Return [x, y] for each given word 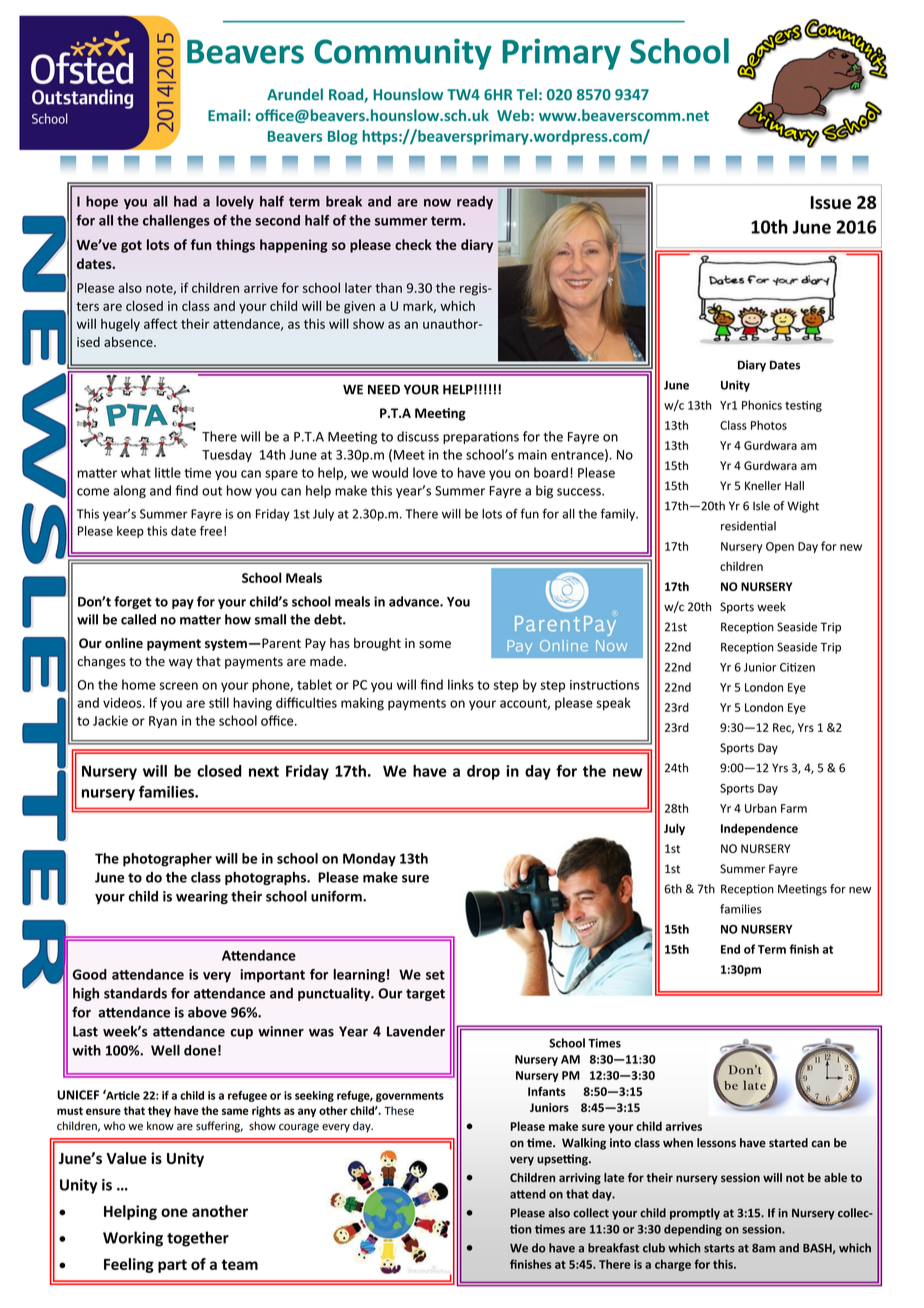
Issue [831, 202]
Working [133, 1239]
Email [227, 115]
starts [719, 1248]
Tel [527, 94]
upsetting [563, 1160]
